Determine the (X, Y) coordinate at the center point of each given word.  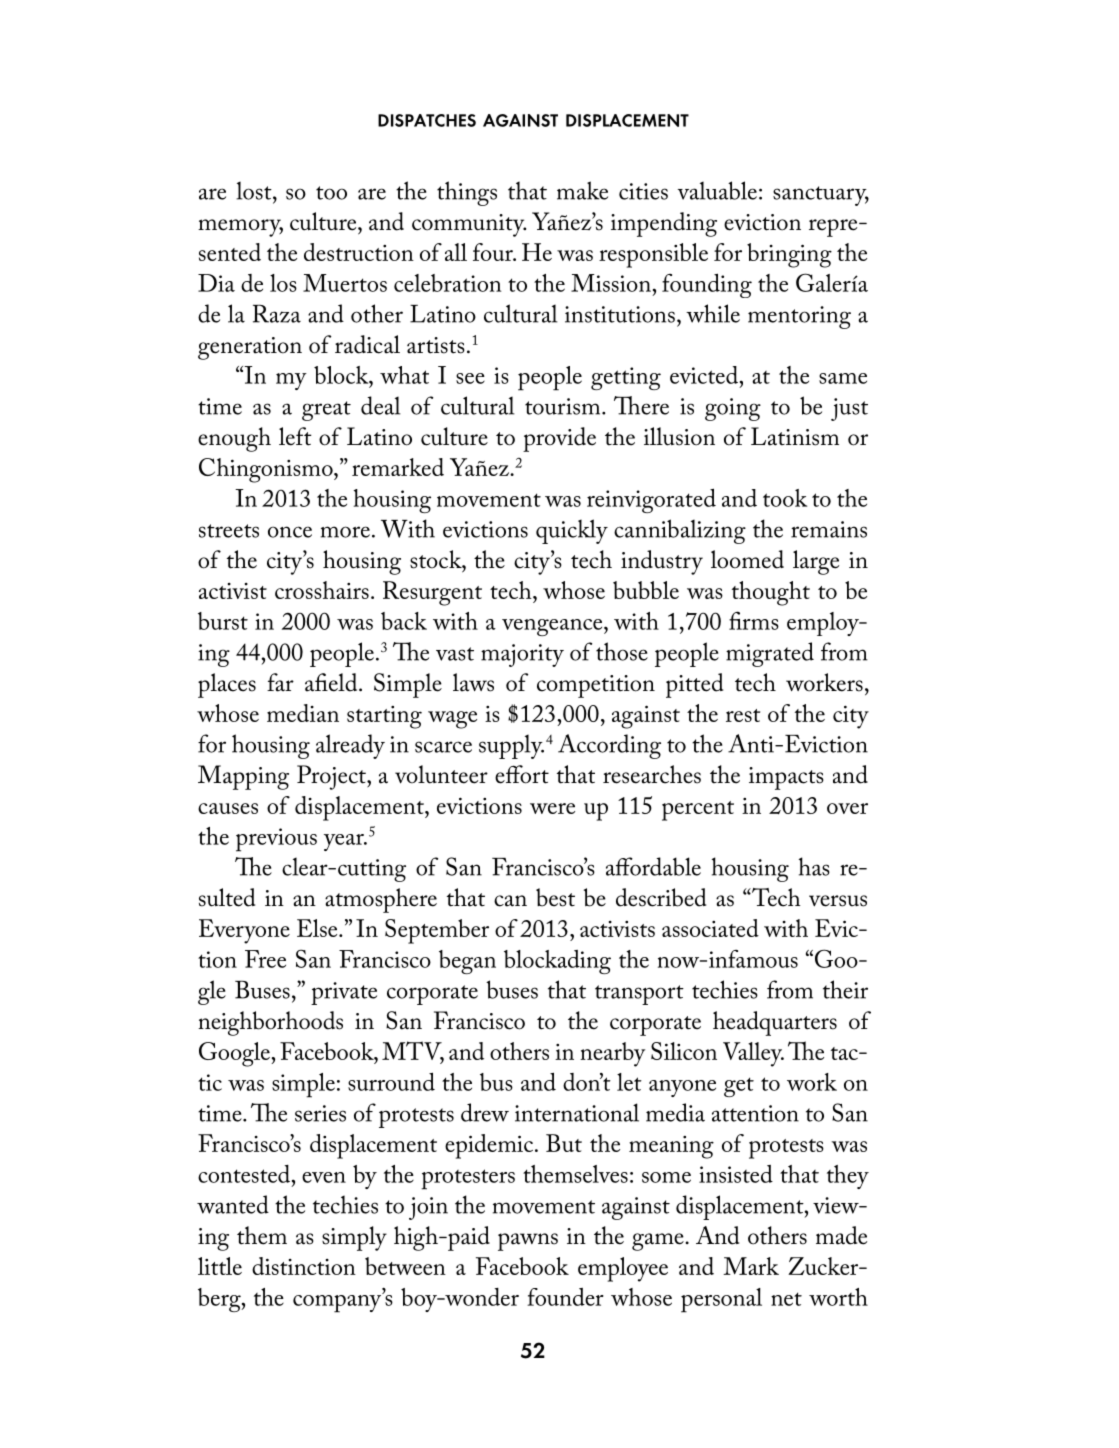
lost (255, 190)
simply (354, 1238)
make (582, 190)
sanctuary (821, 196)
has (814, 866)
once (290, 532)
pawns (528, 1242)
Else (318, 928)
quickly (572, 531)
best (555, 897)
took (785, 498)
